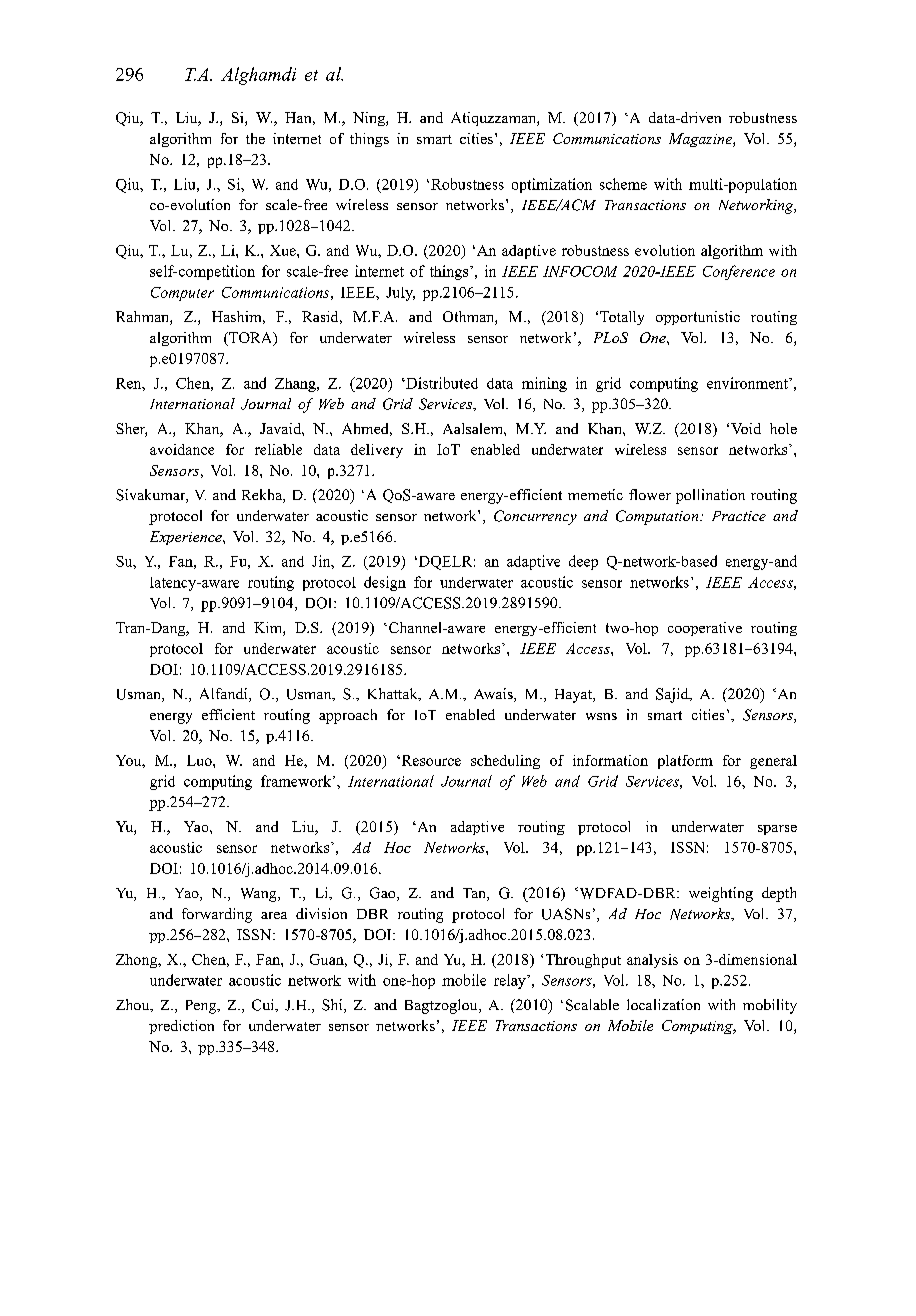 Image resolution: width=916 pixels, height=1316 pixels. I want to click on Luo, so click(200, 760).
